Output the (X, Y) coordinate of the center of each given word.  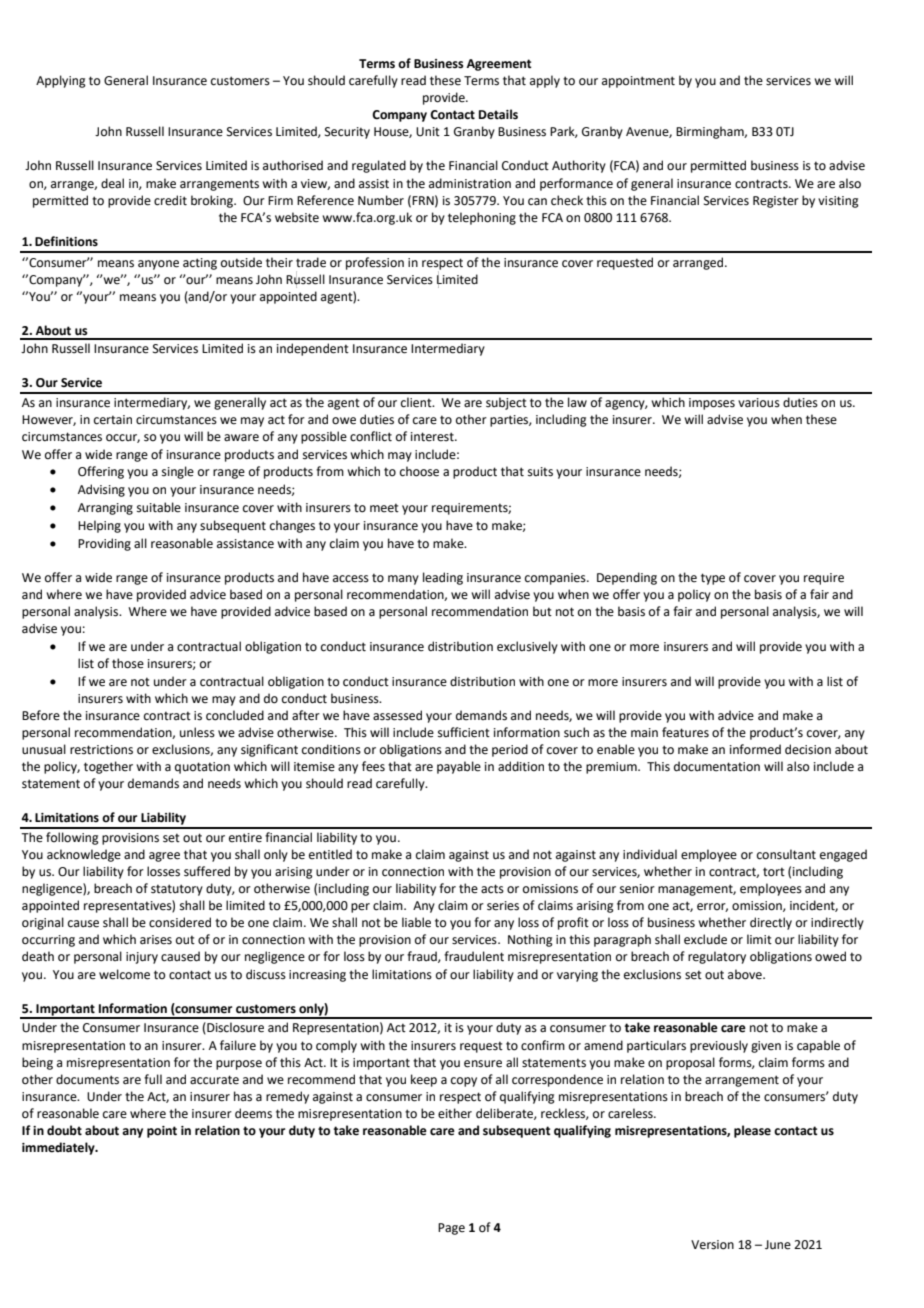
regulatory (717, 957)
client (417, 402)
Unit (428, 132)
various (759, 403)
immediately (59, 1148)
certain (113, 420)
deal (112, 183)
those (128, 663)
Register (776, 202)
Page (451, 1229)
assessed (397, 715)
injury (142, 958)
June (778, 1245)
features (685, 732)
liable (416, 922)
